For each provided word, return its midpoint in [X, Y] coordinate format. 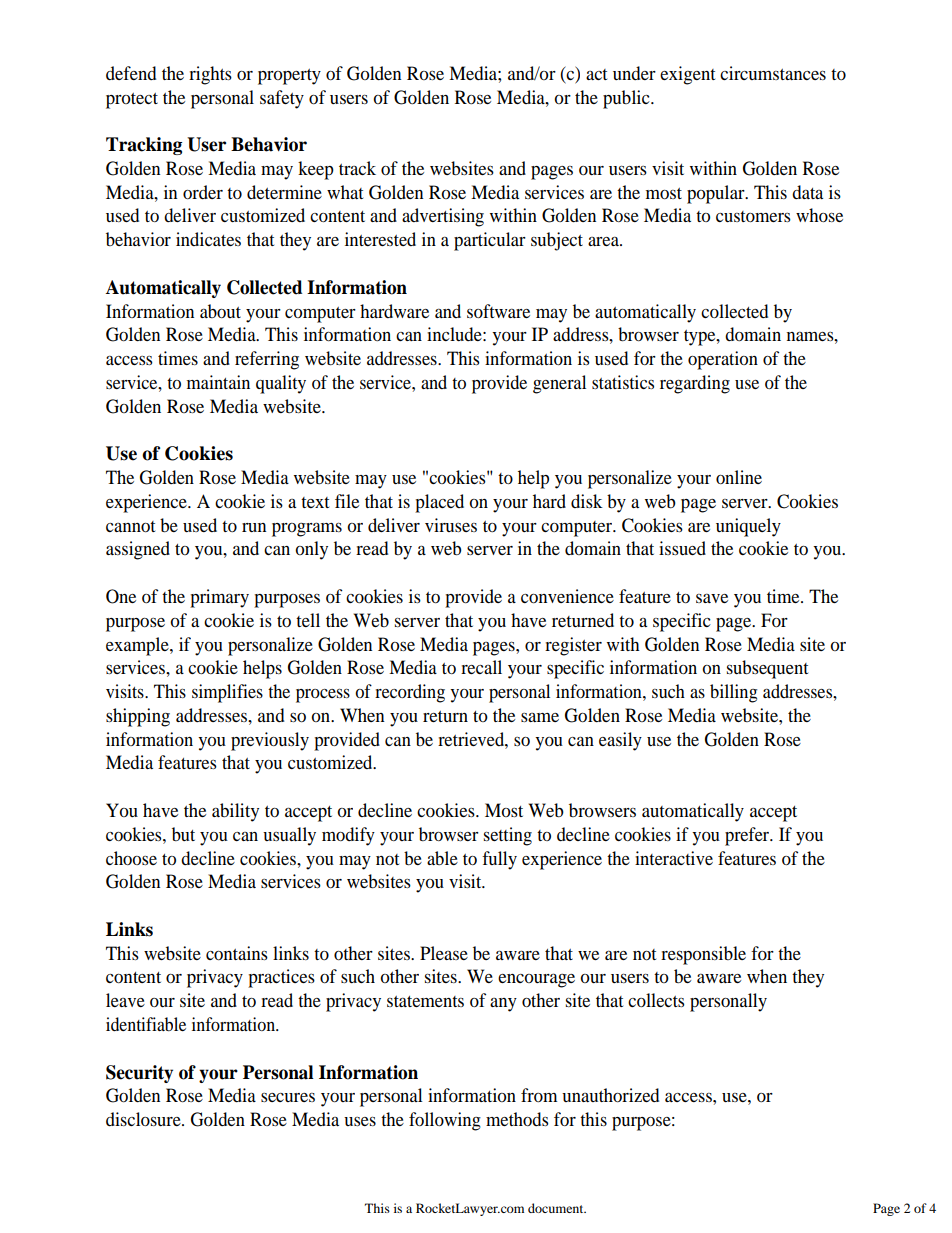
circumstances [773, 73]
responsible [703, 955]
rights [210, 75]
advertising [443, 217]
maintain [218, 382]
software [498, 311]
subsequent [767, 669]
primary [219, 598]
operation [723, 360]
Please [444, 953]
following [445, 1121]
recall [481, 667]
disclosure [144, 1119]
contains [237, 953]
